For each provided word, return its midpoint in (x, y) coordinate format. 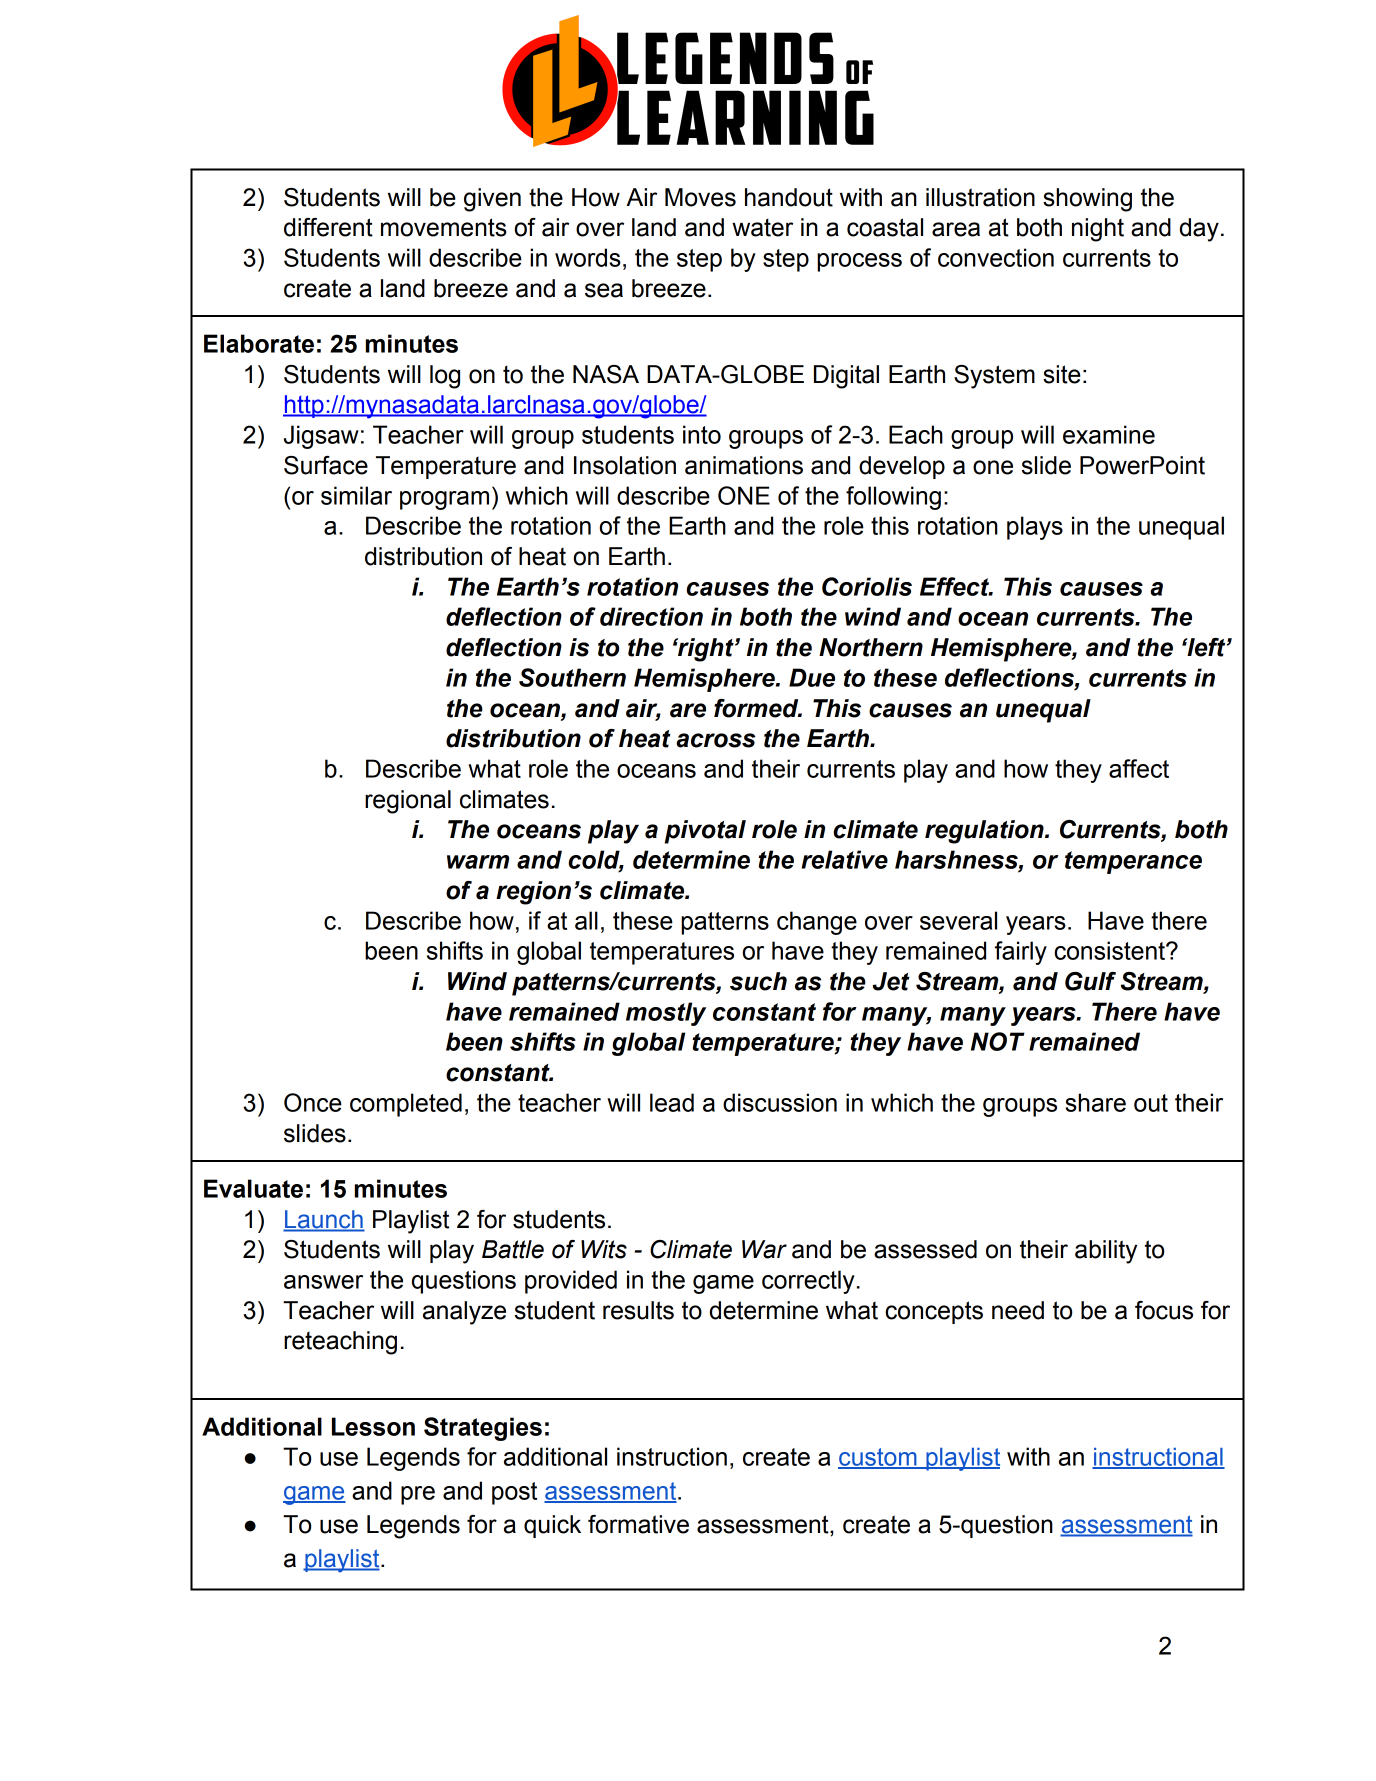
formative (638, 1524)
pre (418, 1495)
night (1098, 230)
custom (878, 1458)
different (328, 227)
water (762, 227)
